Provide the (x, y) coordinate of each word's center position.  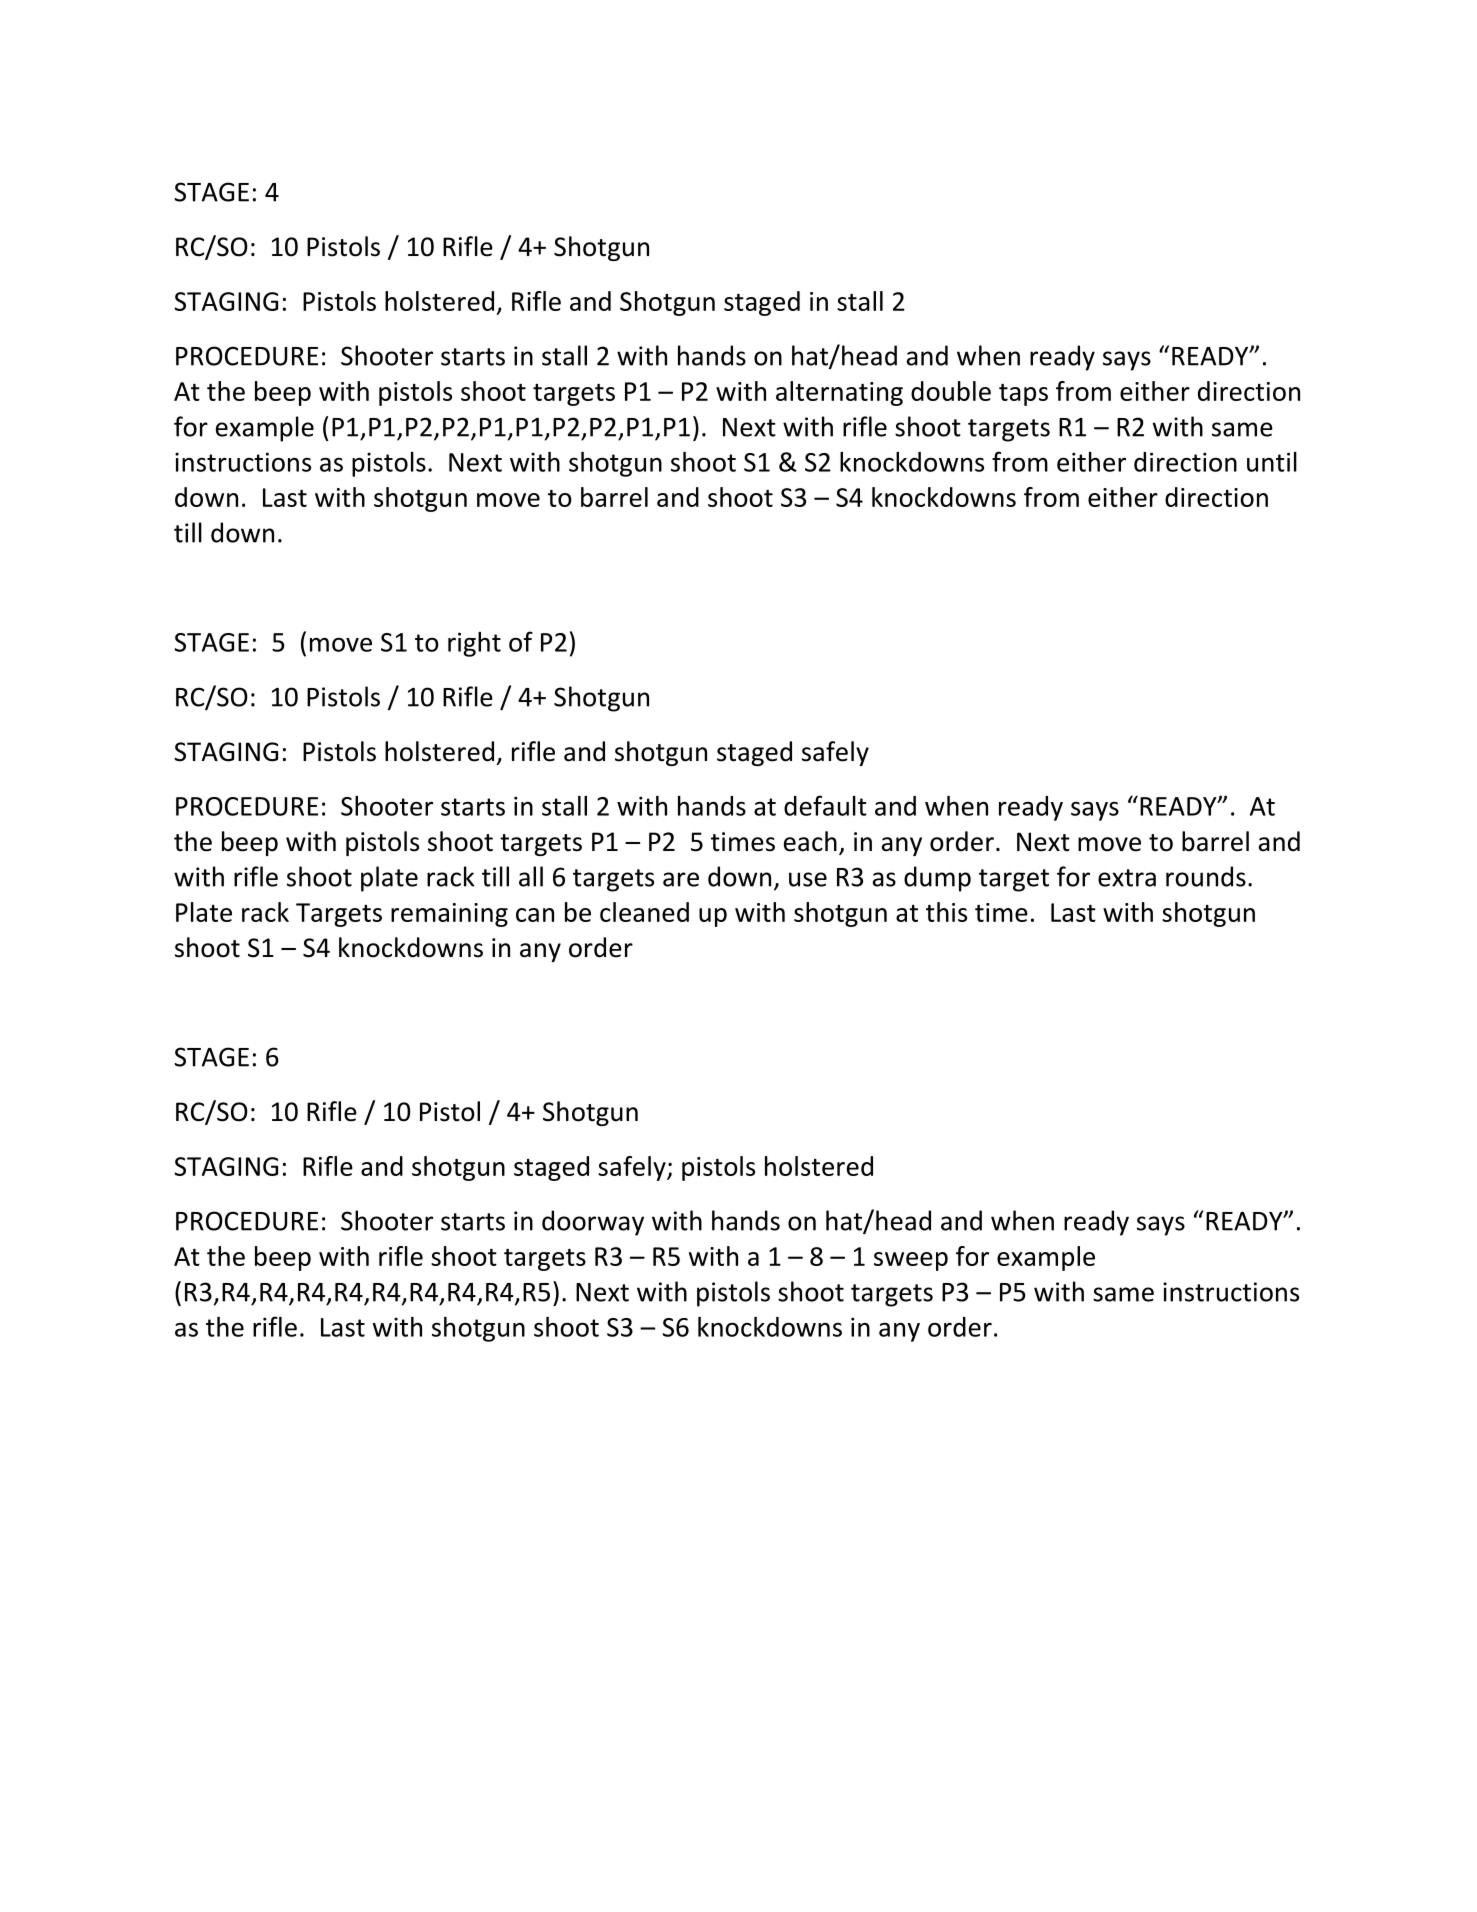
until (1272, 462)
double (951, 391)
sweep (911, 1261)
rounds (1206, 876)
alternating (839, 393)
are (681, 879)
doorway (593, 1223)
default (825, 805)
